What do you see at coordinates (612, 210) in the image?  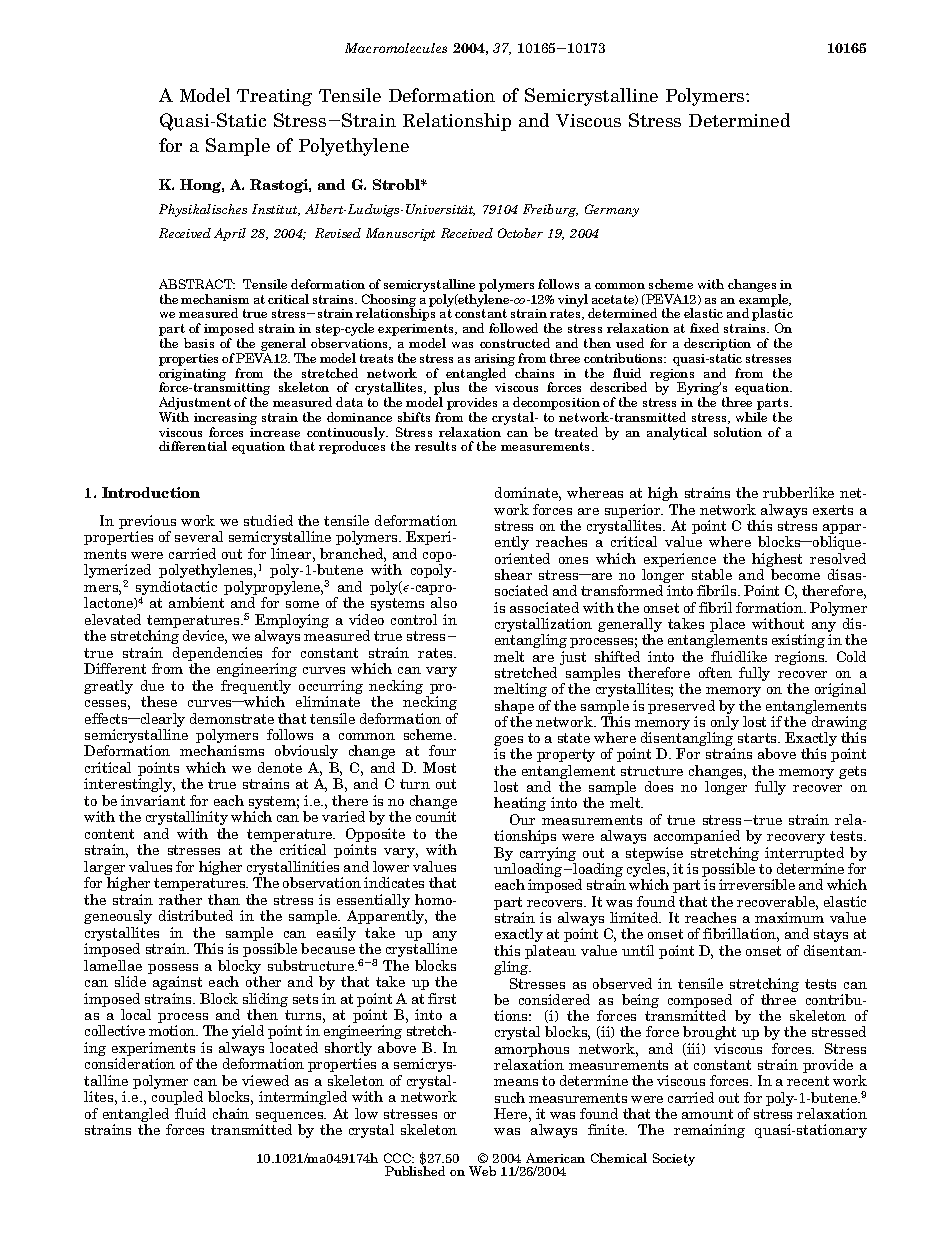 I see `Germany` at bounding box center [612, 210].
